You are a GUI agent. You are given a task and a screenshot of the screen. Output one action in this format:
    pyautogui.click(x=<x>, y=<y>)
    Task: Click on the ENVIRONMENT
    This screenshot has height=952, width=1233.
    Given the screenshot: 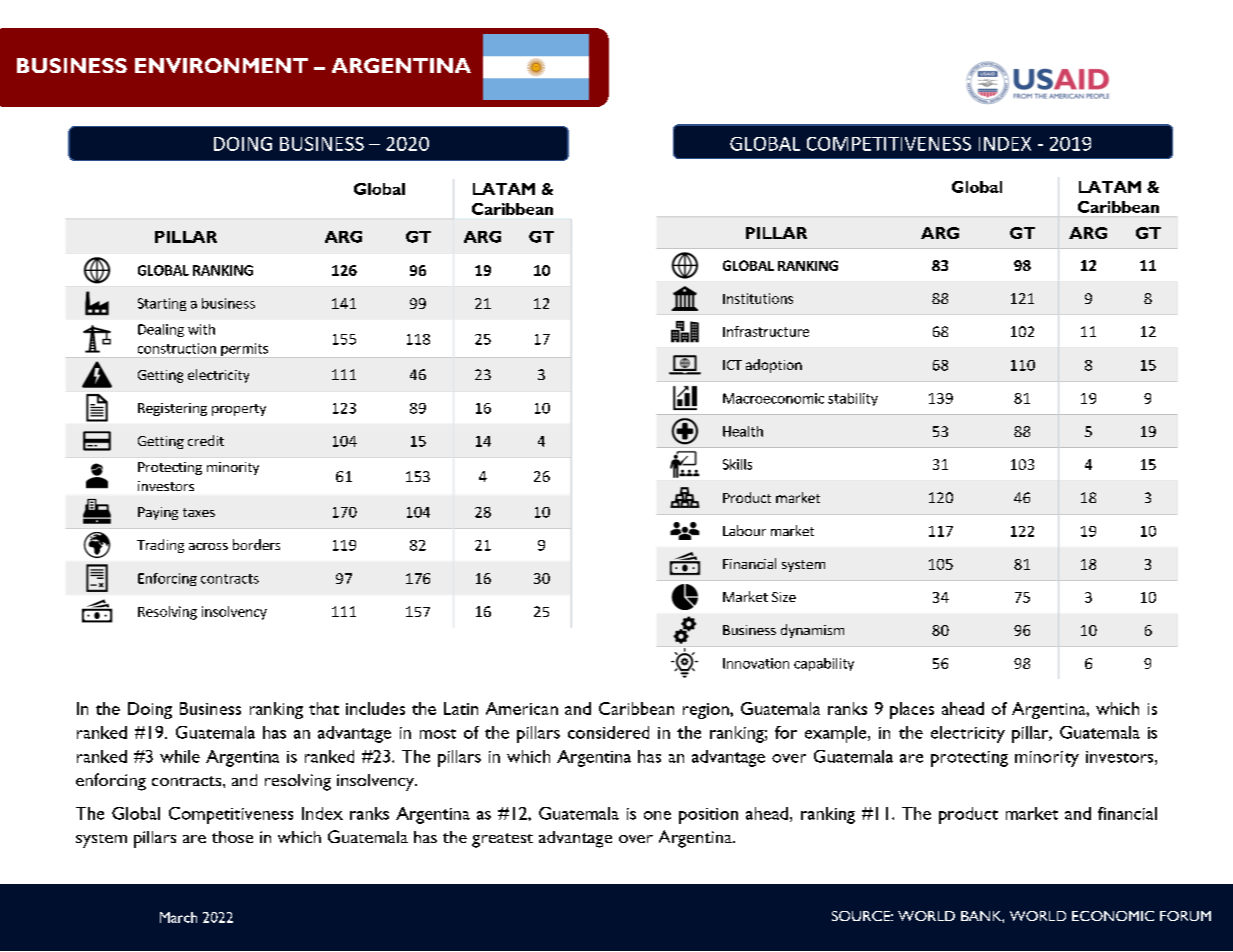 What is the action you would take?
    pyautogui.click(x=221, y=65)
